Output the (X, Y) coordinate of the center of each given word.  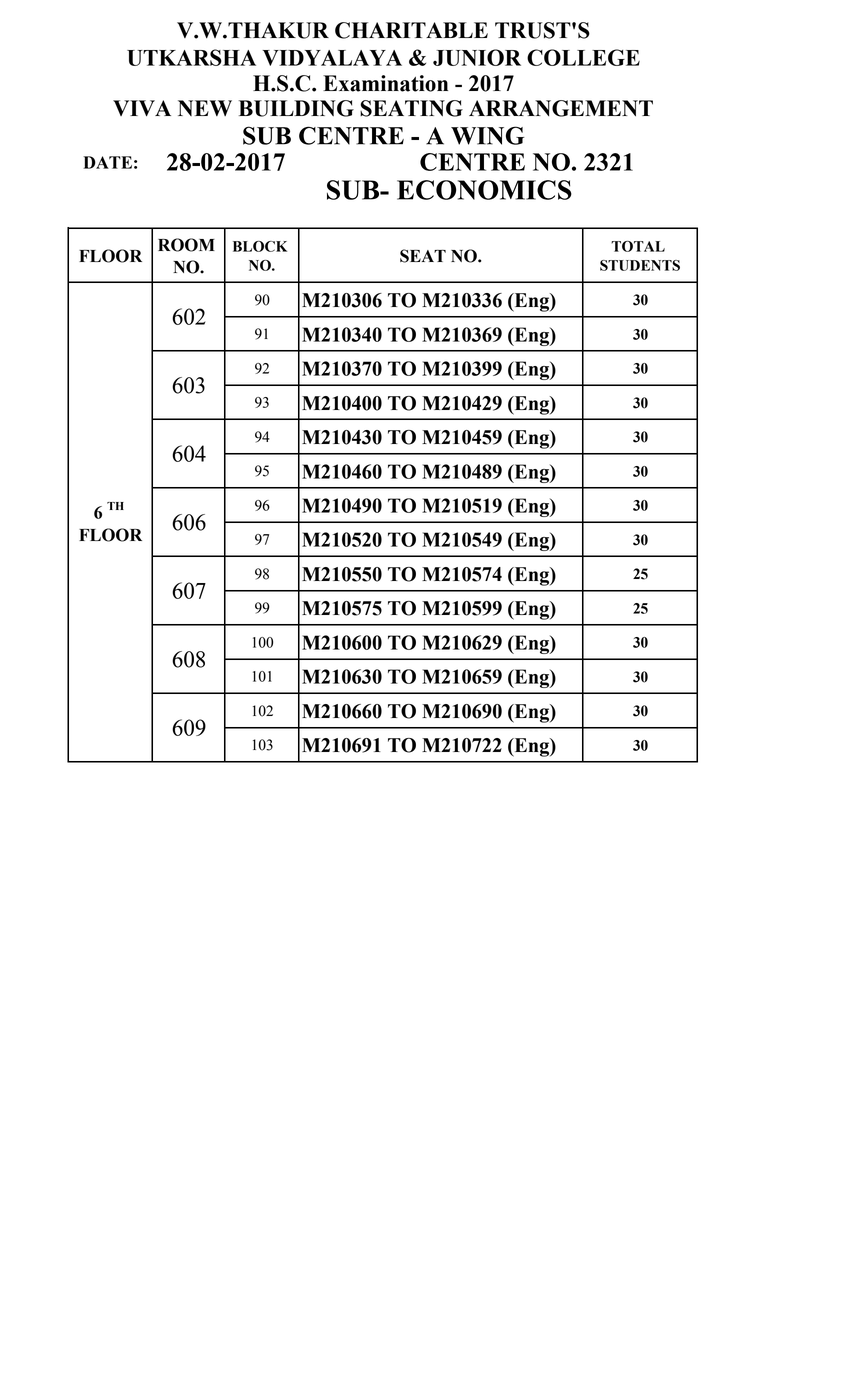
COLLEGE (583, 57)
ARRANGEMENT (561, 108)
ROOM (186, 245)
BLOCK (260, 246)
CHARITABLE (411, 30)
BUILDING (296, 108)
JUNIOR (477, 57)
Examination (385, 83)
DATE (107, 162)
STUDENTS (640, 265)
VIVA (142, 108)
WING (487, 135)
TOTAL (638, 246)
